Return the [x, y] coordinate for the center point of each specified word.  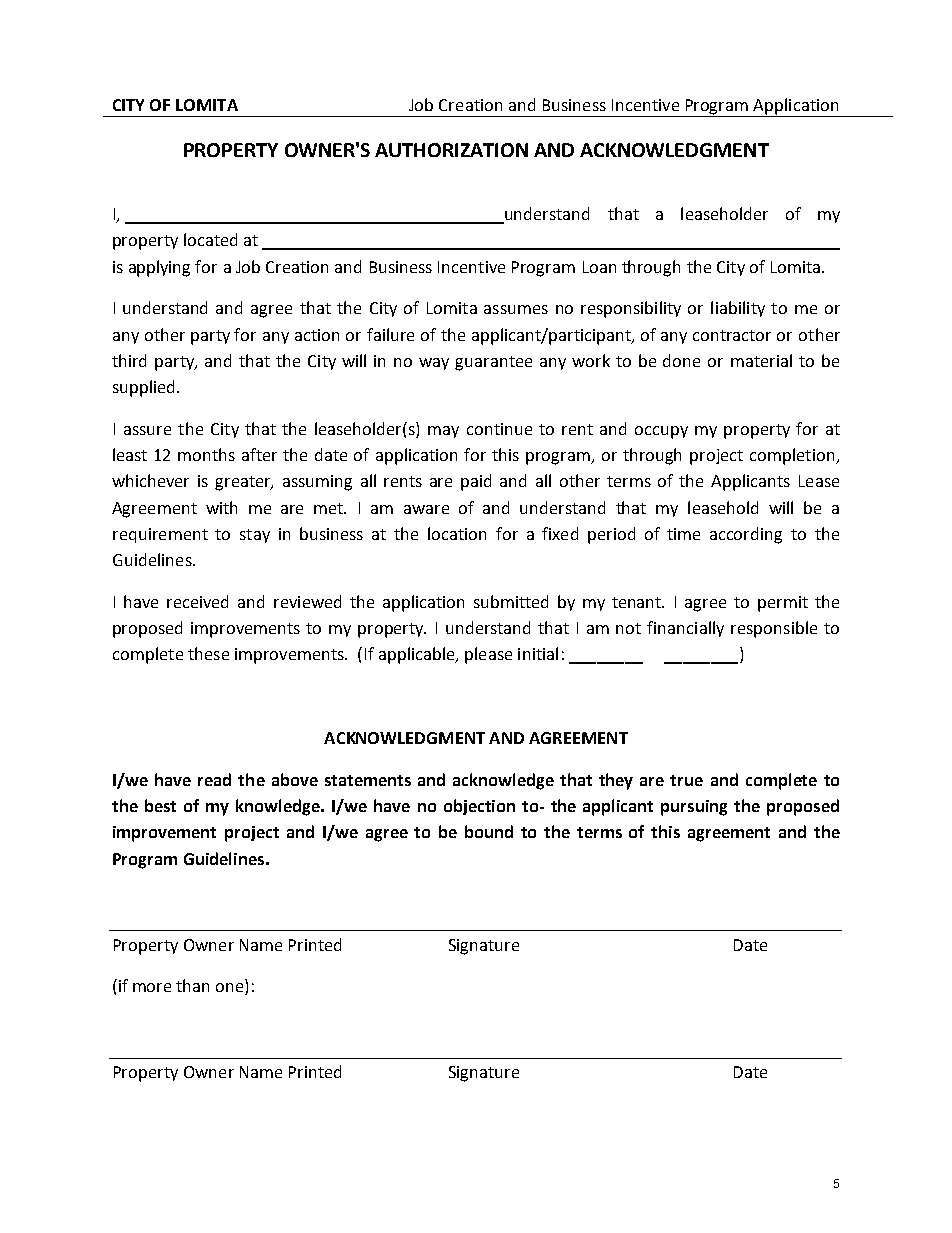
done [681, 360]
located [210, 239]
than [192, 985]
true [686, 780]
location [457, 533]
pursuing [694, 808]
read [214, 779]
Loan [599, 267]
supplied [145, 388]
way [434, 364]
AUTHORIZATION [451, 150]
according [746, 535]
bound [489, 831]
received [197, 601]
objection [479, 807]
